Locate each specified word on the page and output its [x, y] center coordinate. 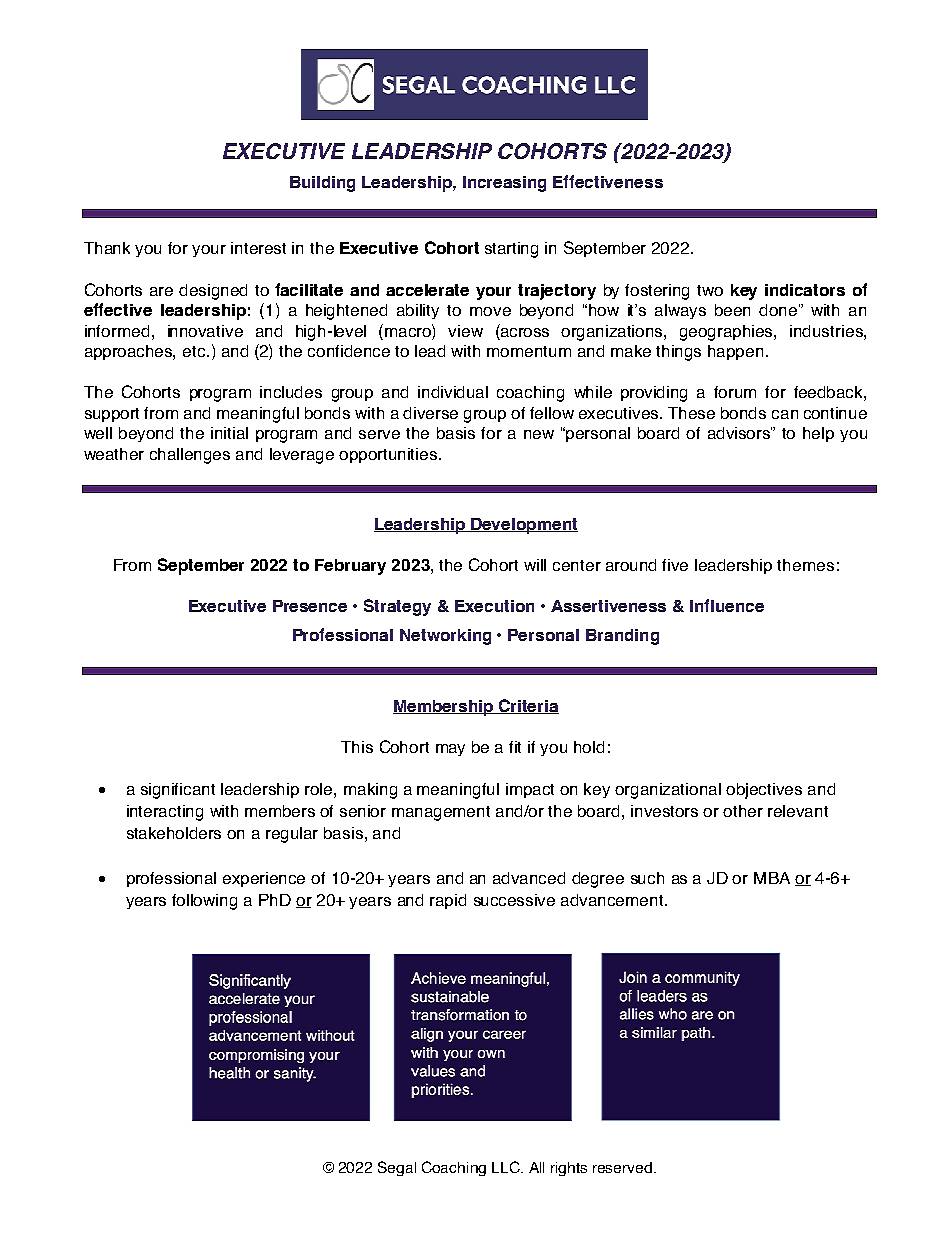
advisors [740, 433]
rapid [448, 901]
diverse [430, 413]
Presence [310, 606]
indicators [805, 290]
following [204, 902]
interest [258, 248]
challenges [190, 456]
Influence [727, 605]
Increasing [504, 184]
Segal [397, 1168]
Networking [445, 637]
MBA [772, 878]
